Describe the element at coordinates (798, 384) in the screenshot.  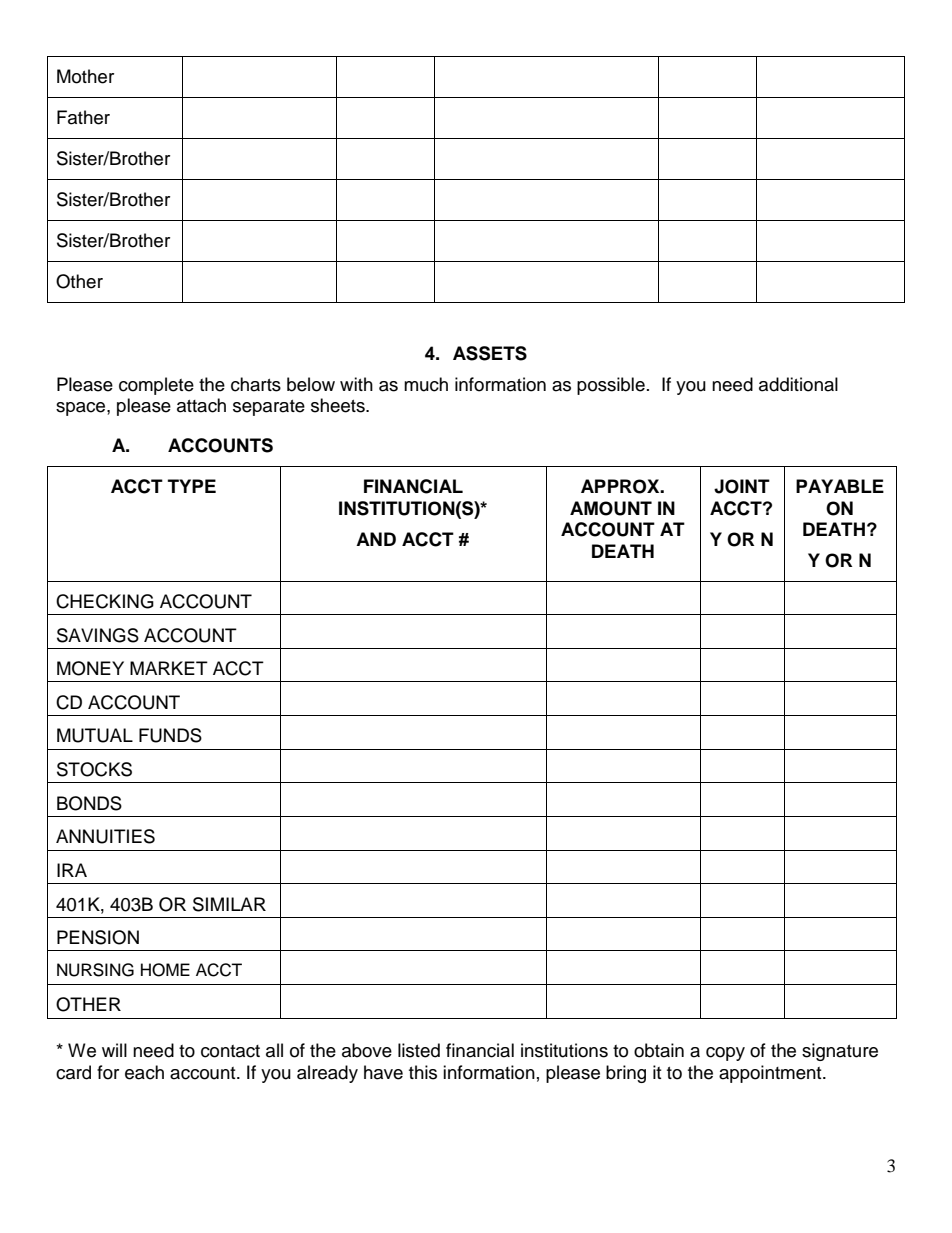
I see `additional` at that location.
